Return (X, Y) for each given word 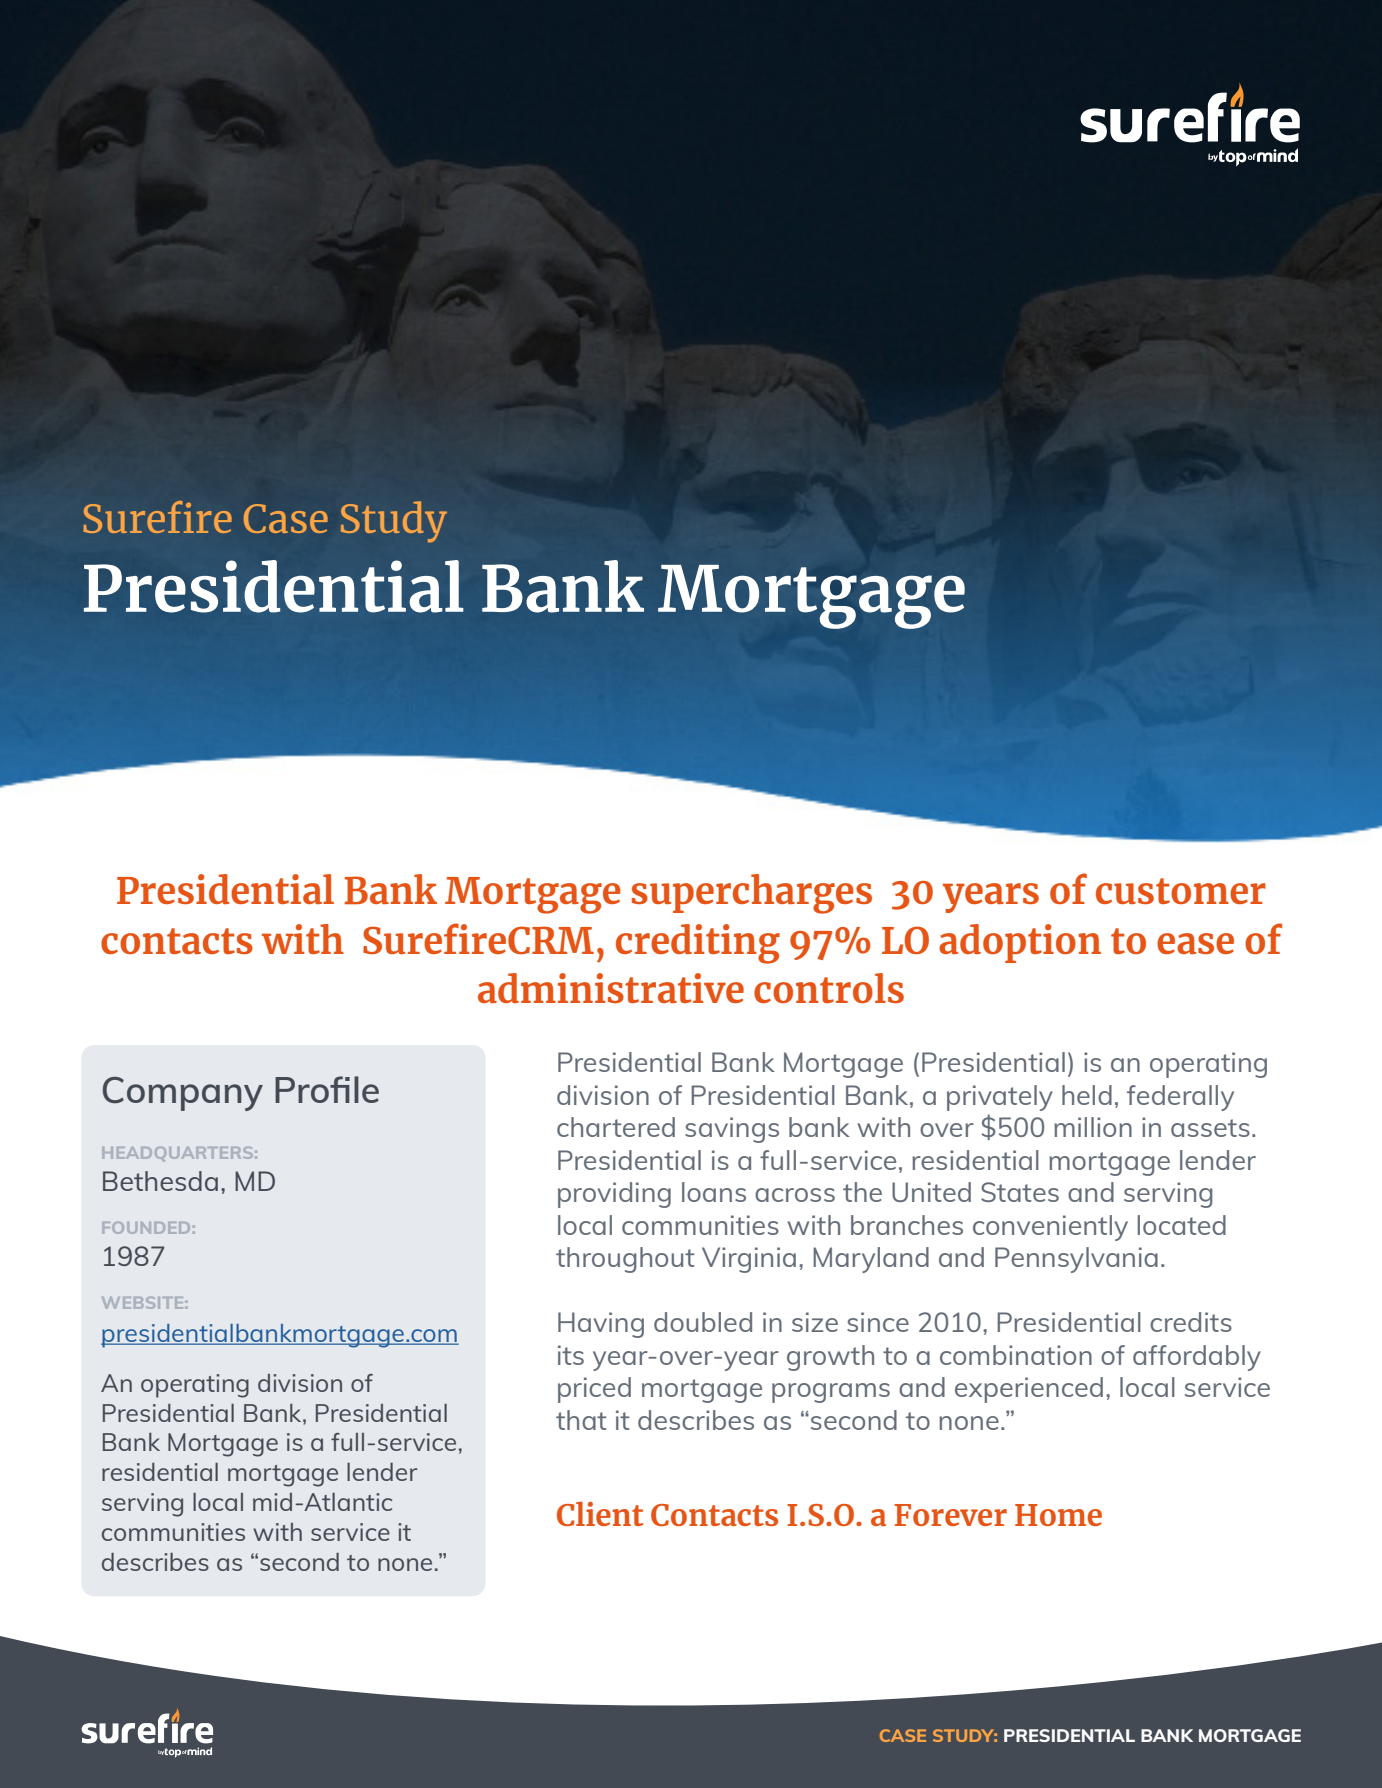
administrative (611, 988)
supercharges (752, 894)
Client (600, 1513)
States (1020, 1192)
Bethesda (160, 1181)
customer (1181, 891)
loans (714, 1192)
